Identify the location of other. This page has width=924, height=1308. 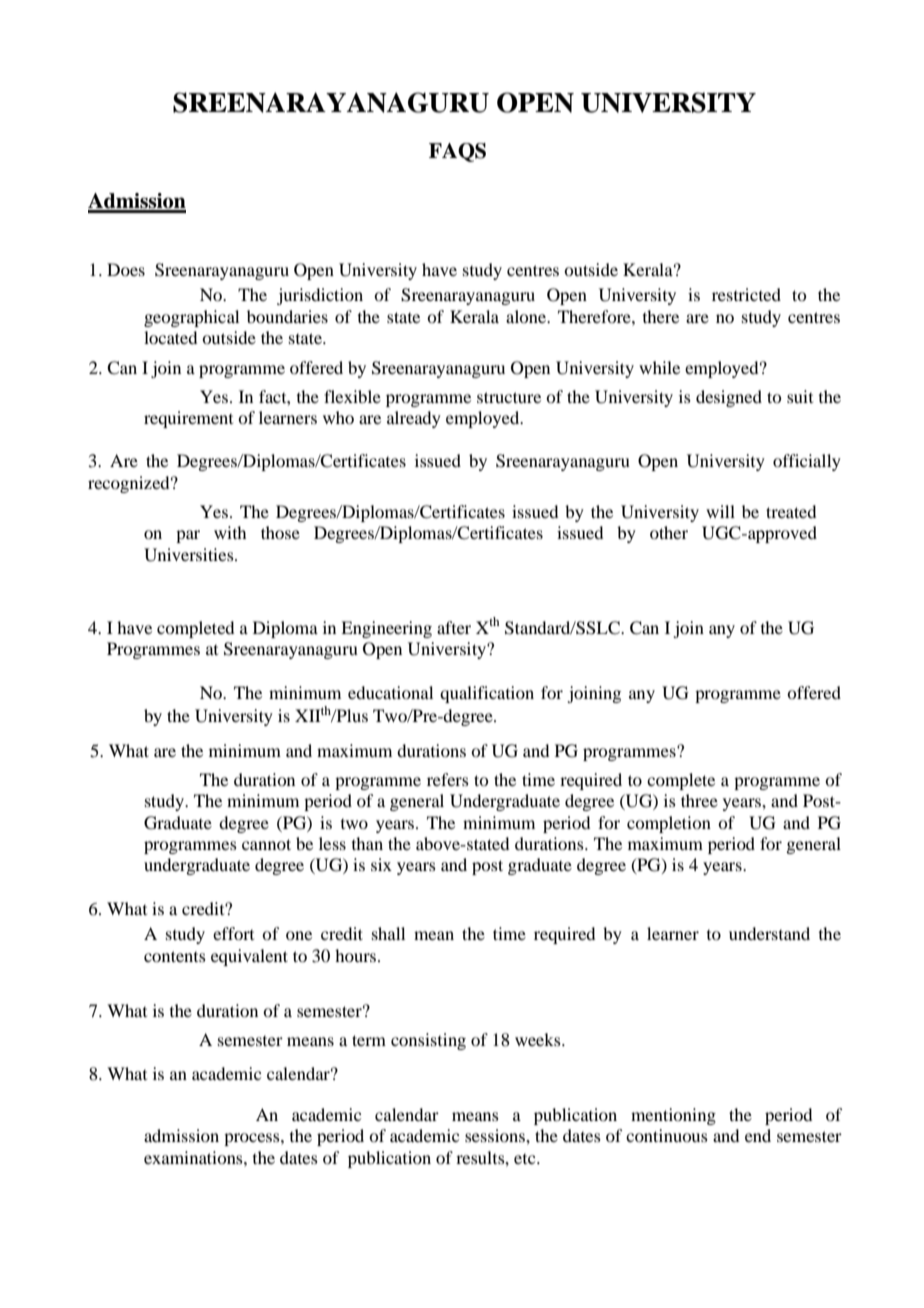
(669, 532).
